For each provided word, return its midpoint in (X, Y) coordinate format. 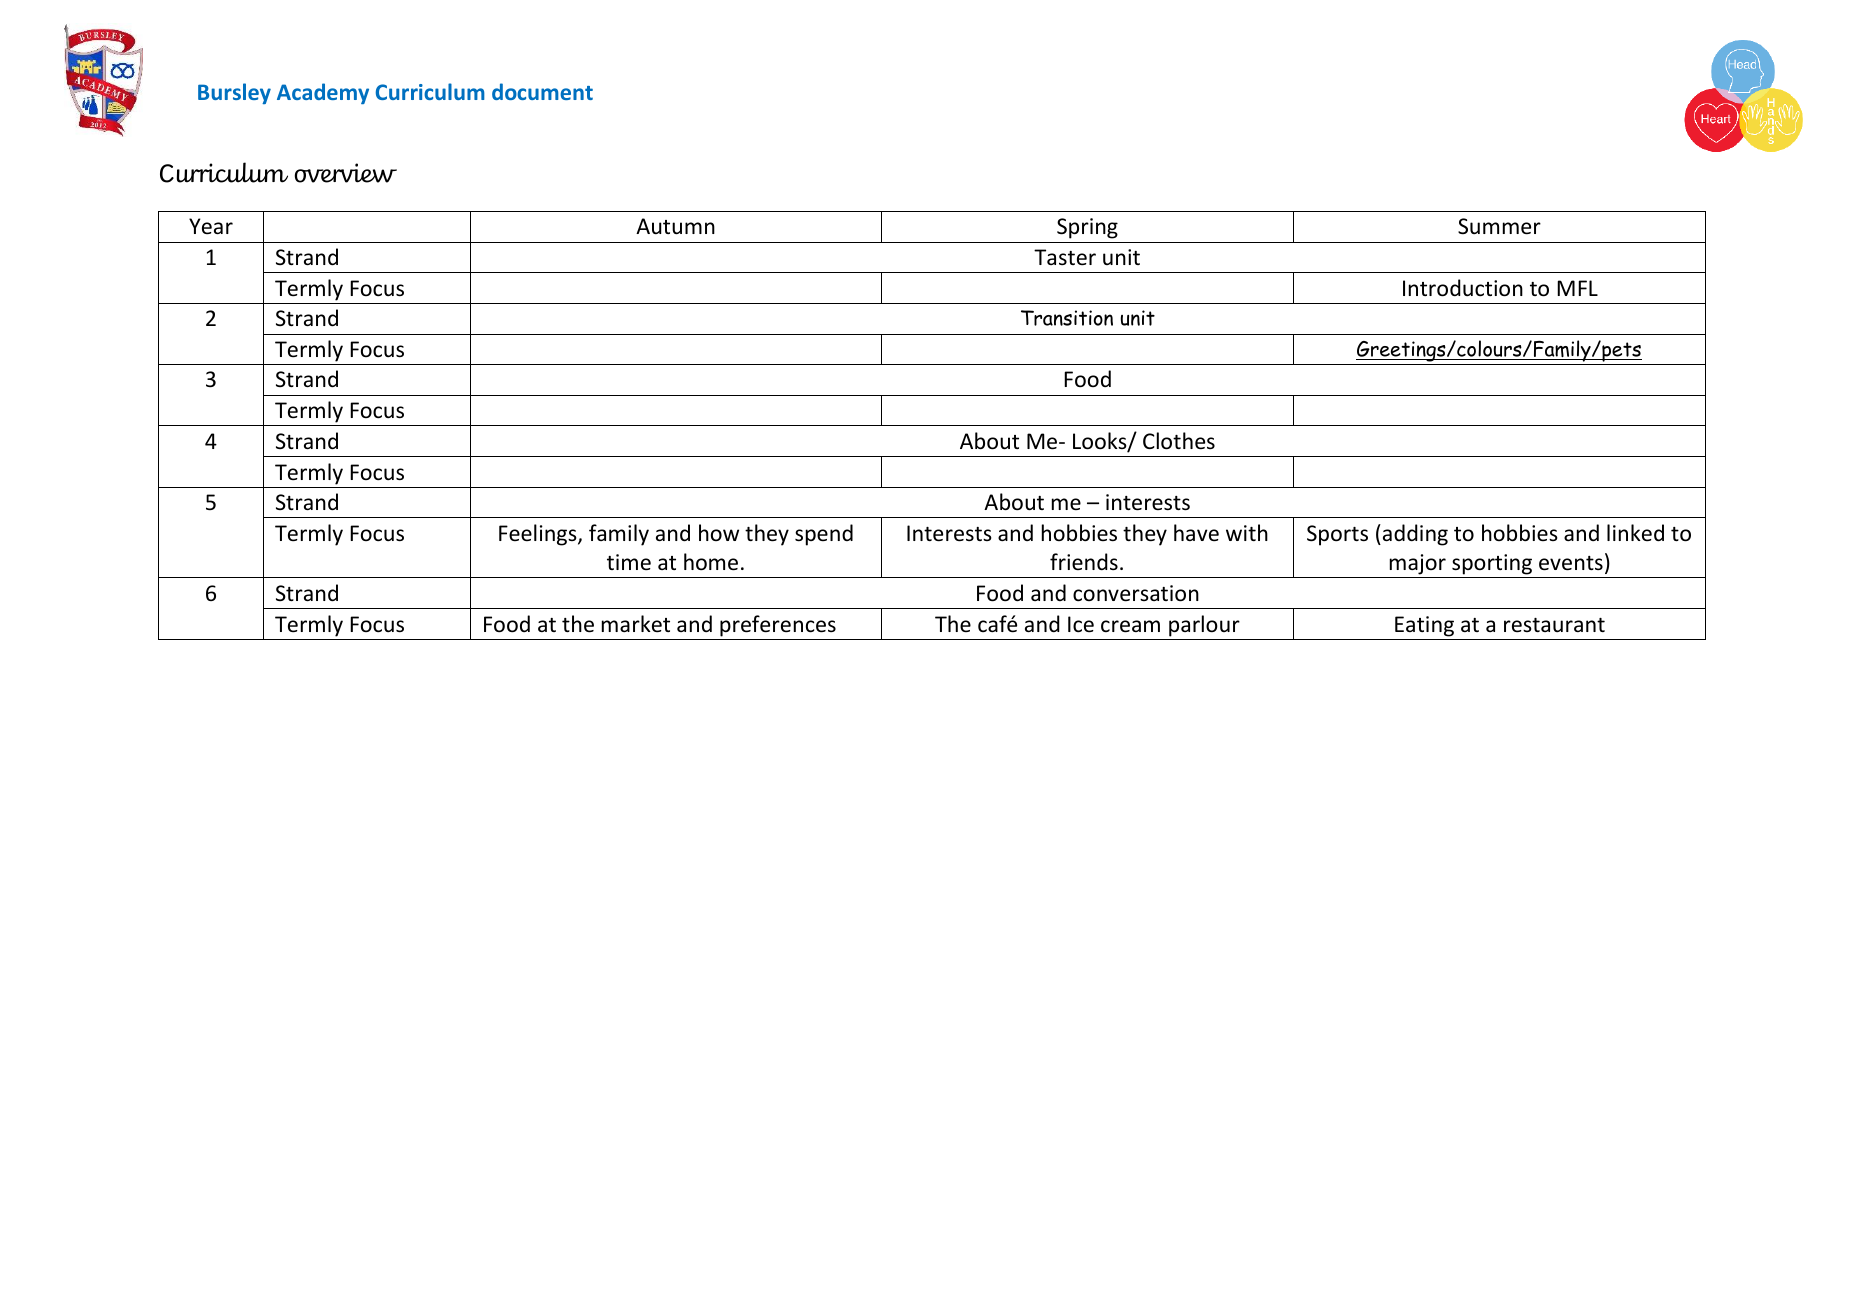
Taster (1065, 257)
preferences (778, 626)
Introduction (1463, 288)
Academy (323, 93)
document (542, 91)
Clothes (1179, 441)
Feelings (539, 535)
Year (211, 226)
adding (1415, 535)
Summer (1499, 226)
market (636, 624)
